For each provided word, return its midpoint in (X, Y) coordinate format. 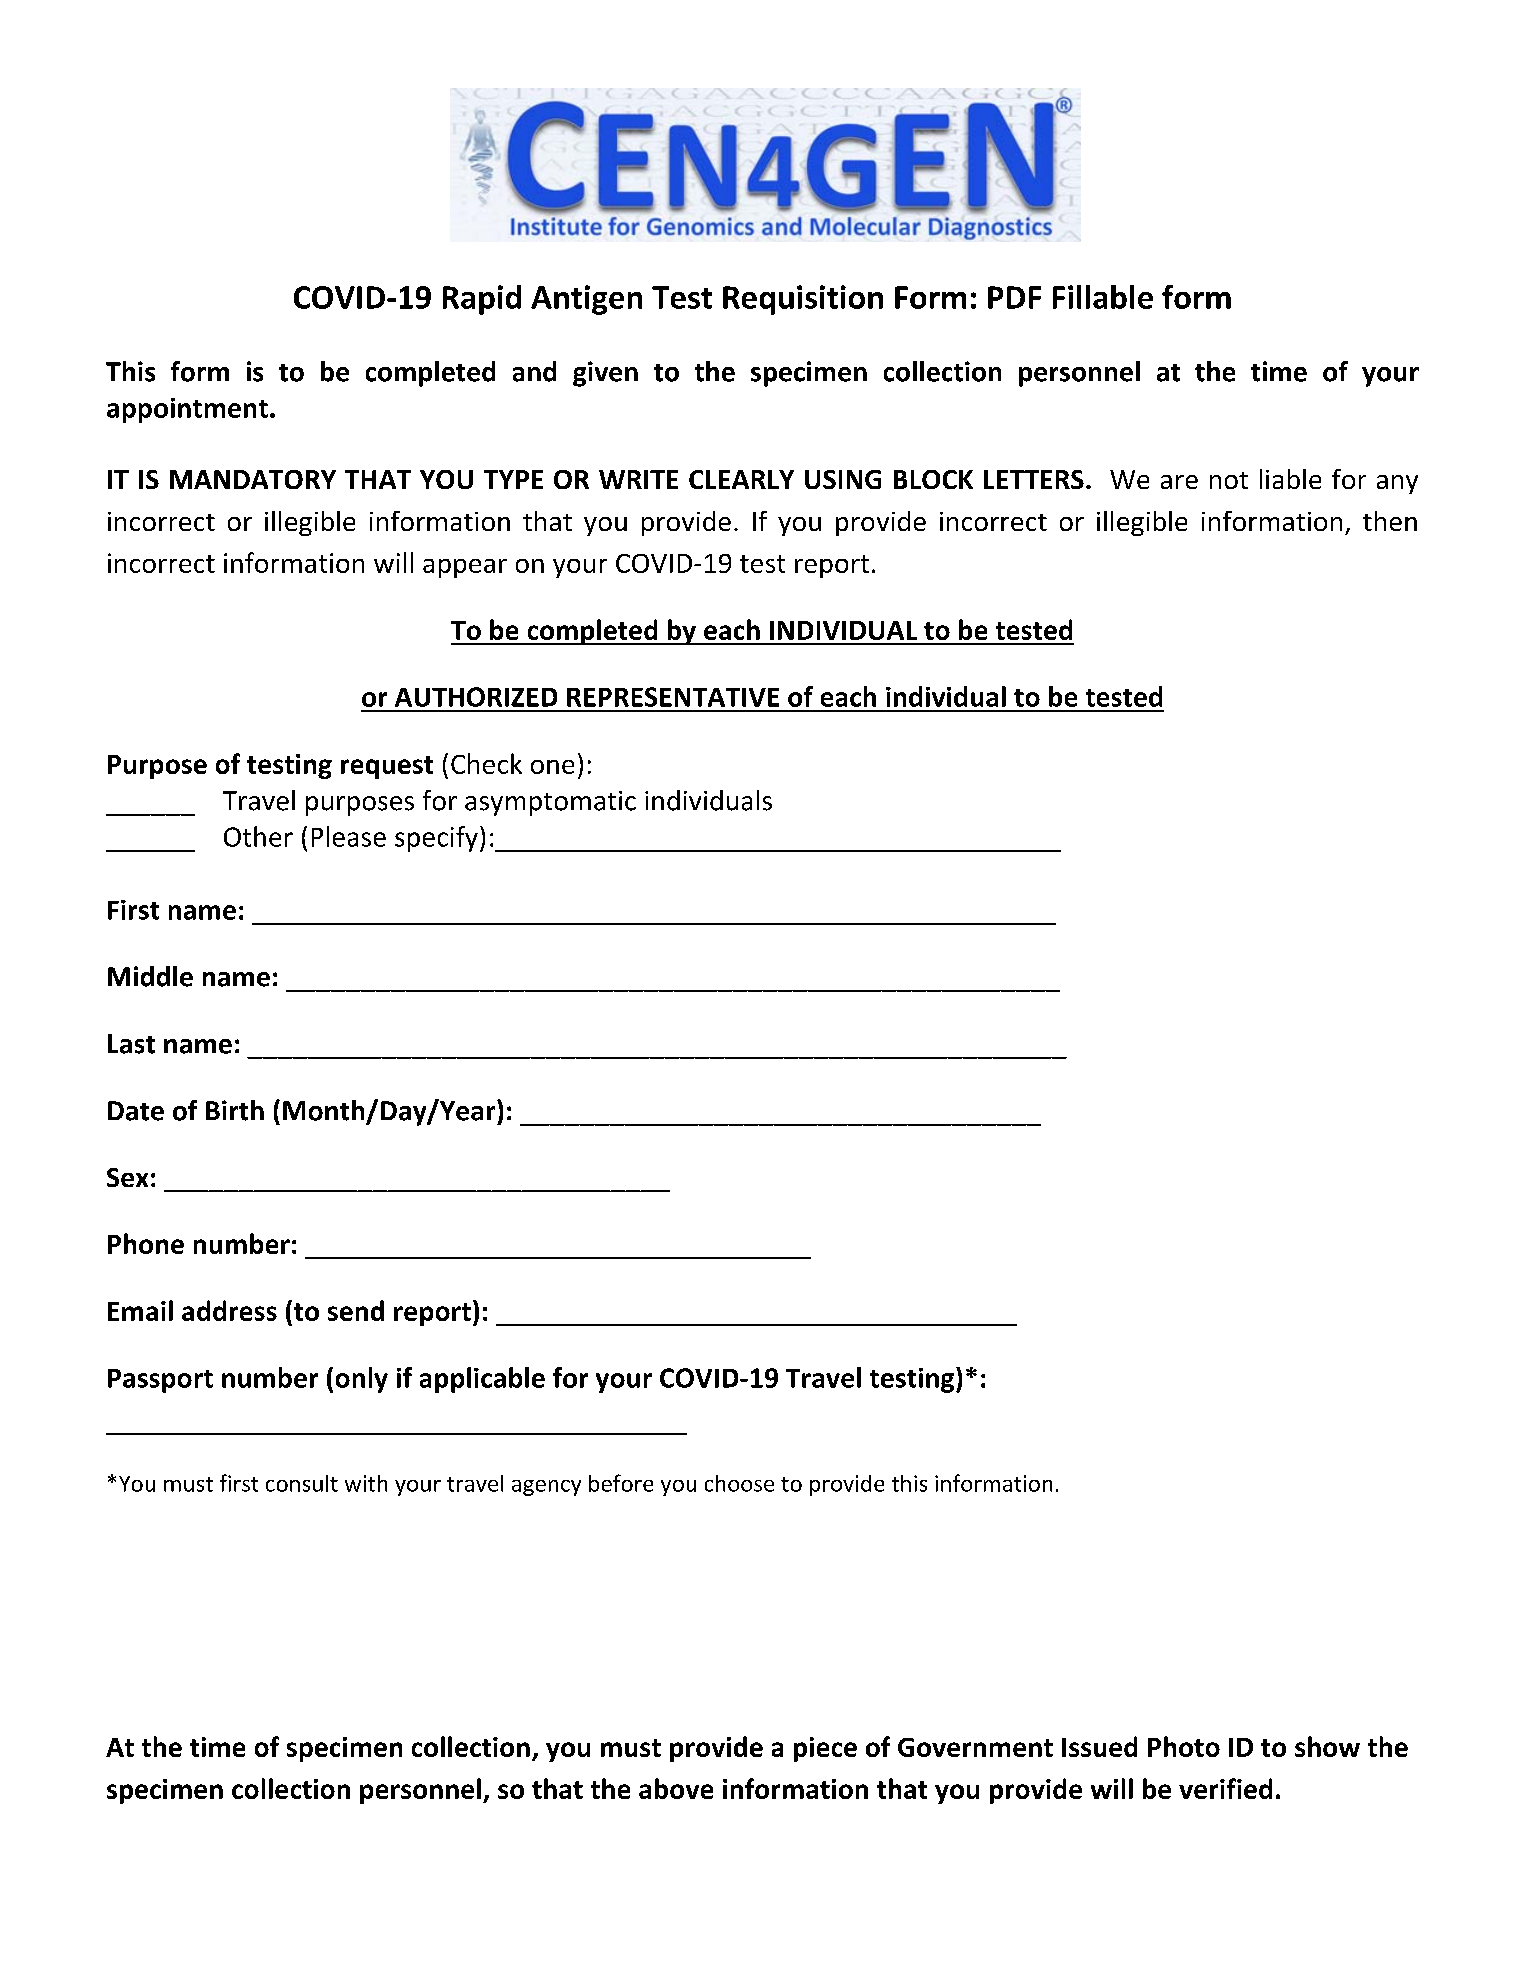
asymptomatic (550, 803)
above (676, 1788)
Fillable (1103, 297)
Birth (235, 1110)
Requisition (803, 300)
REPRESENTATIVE (673, 697)
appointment (187, 410)
